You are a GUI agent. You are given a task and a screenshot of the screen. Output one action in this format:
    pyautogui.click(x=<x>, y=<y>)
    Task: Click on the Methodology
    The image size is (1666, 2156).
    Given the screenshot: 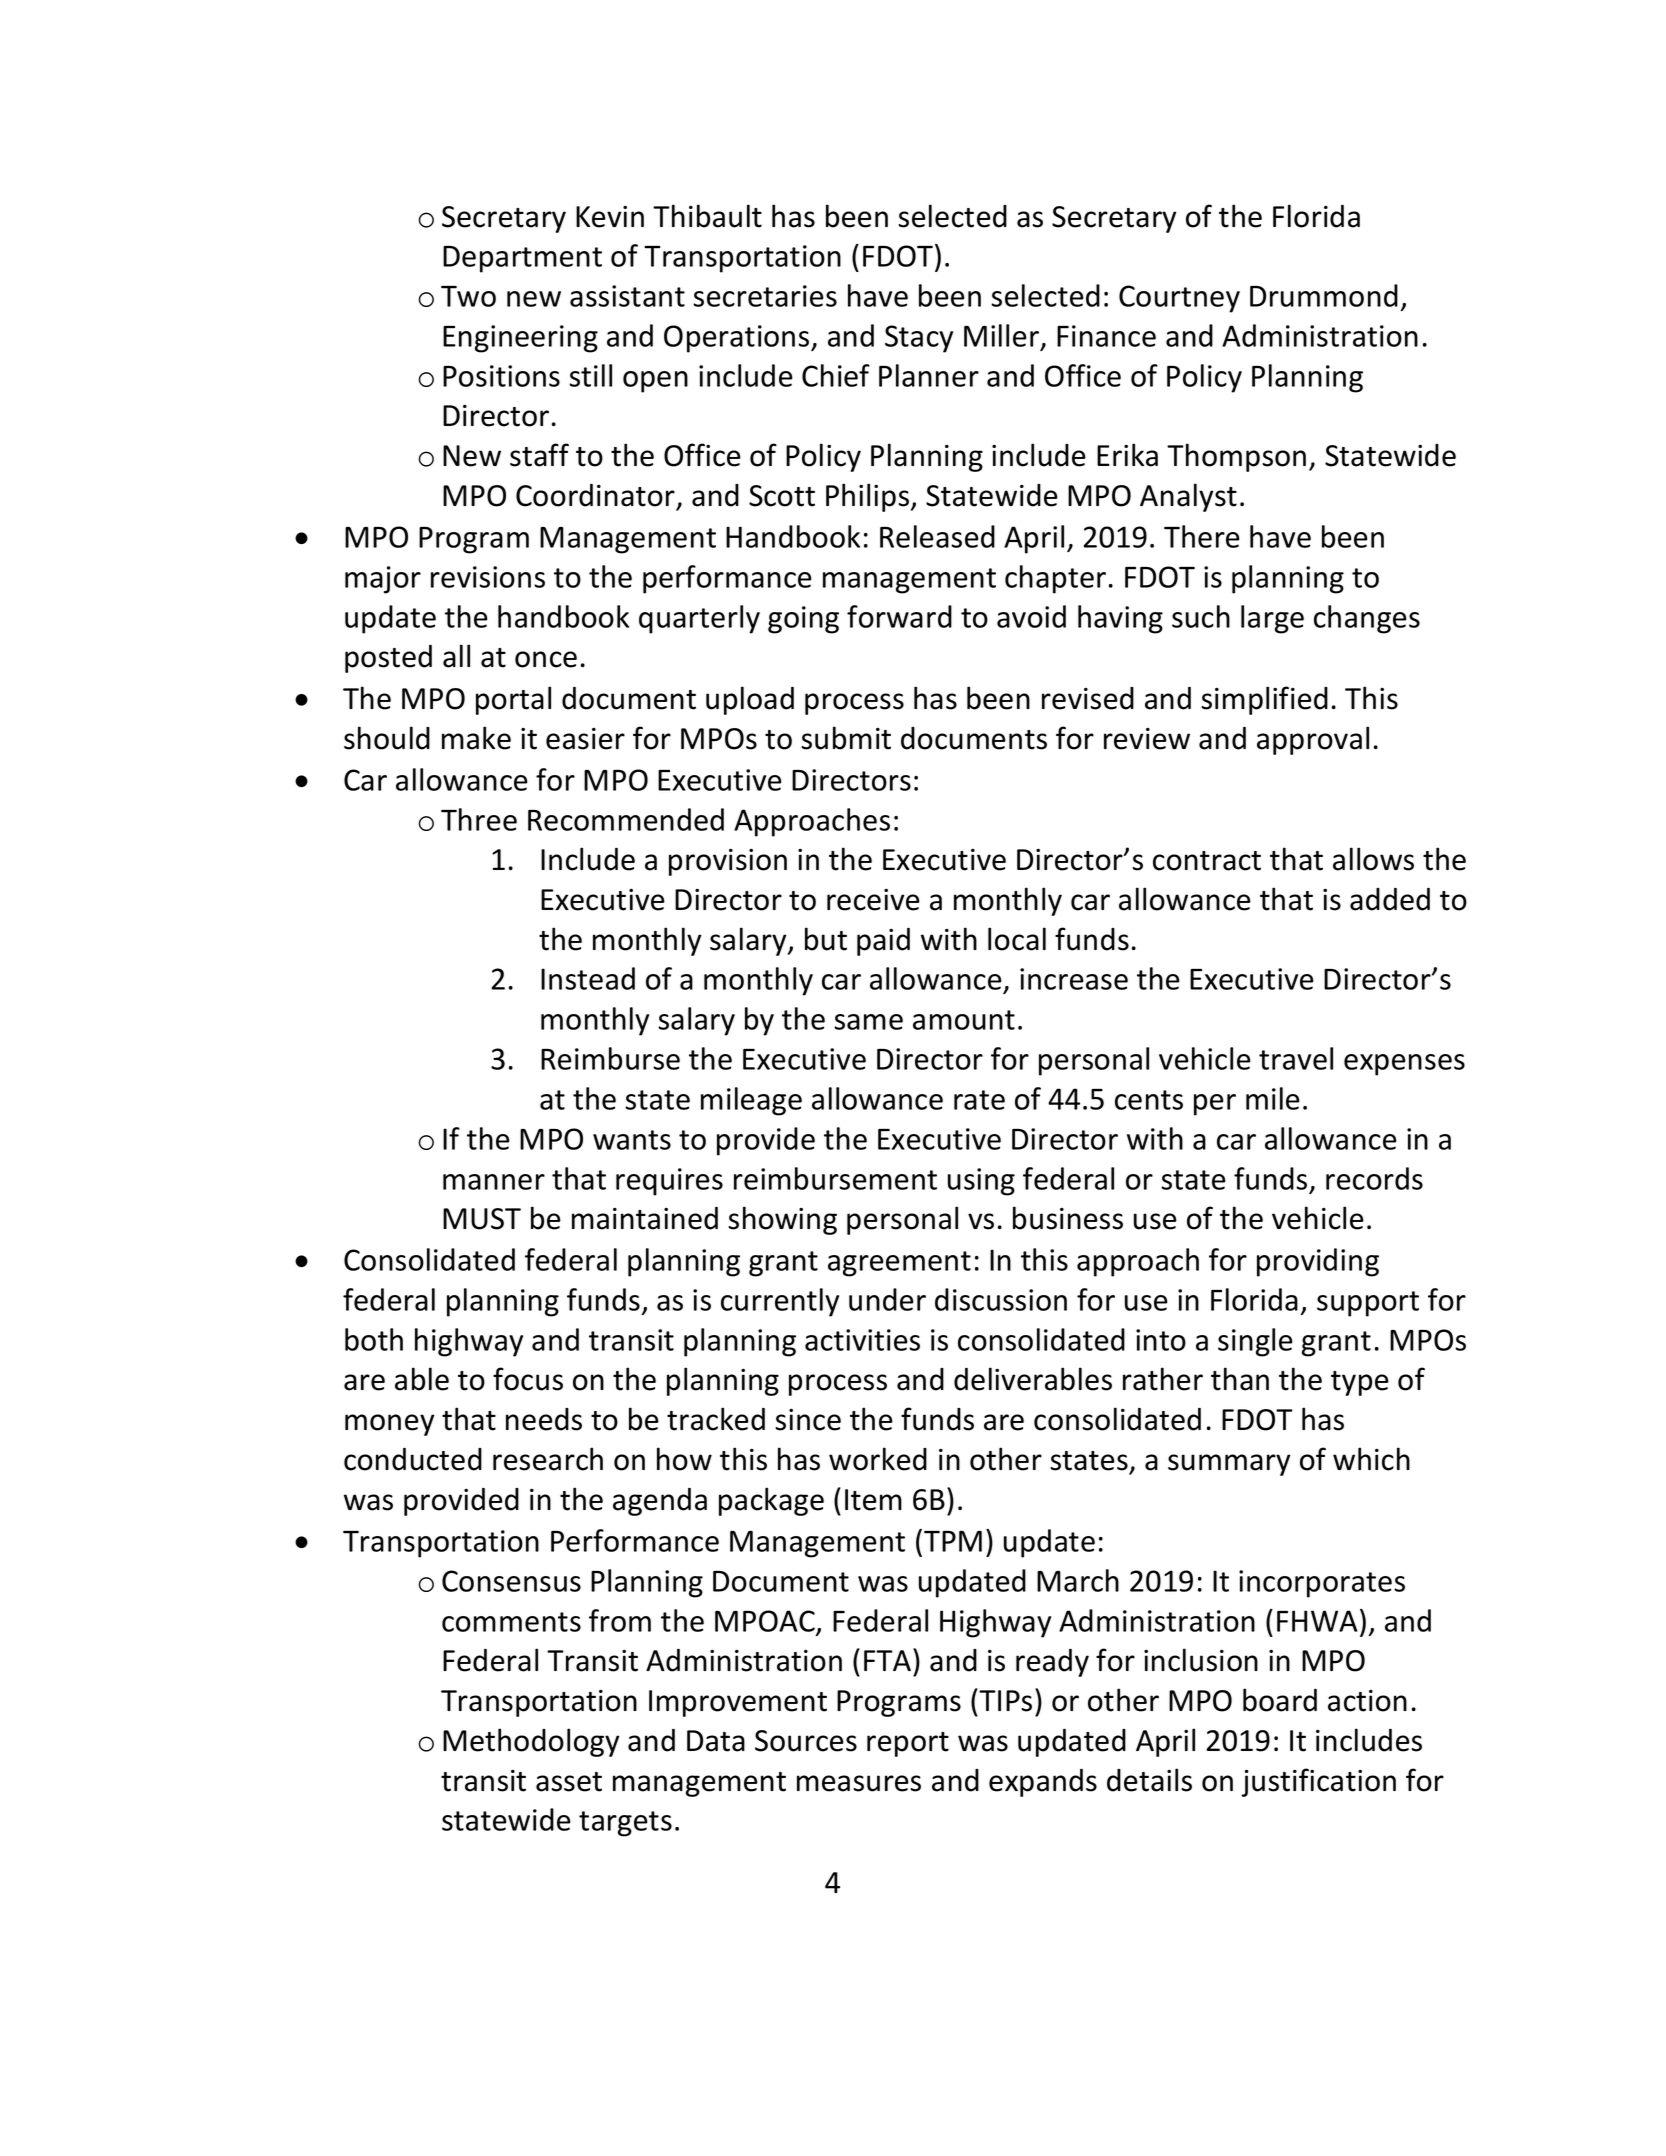 What is the action you would take?
    pyautogui.click(x=531, y=1742)
